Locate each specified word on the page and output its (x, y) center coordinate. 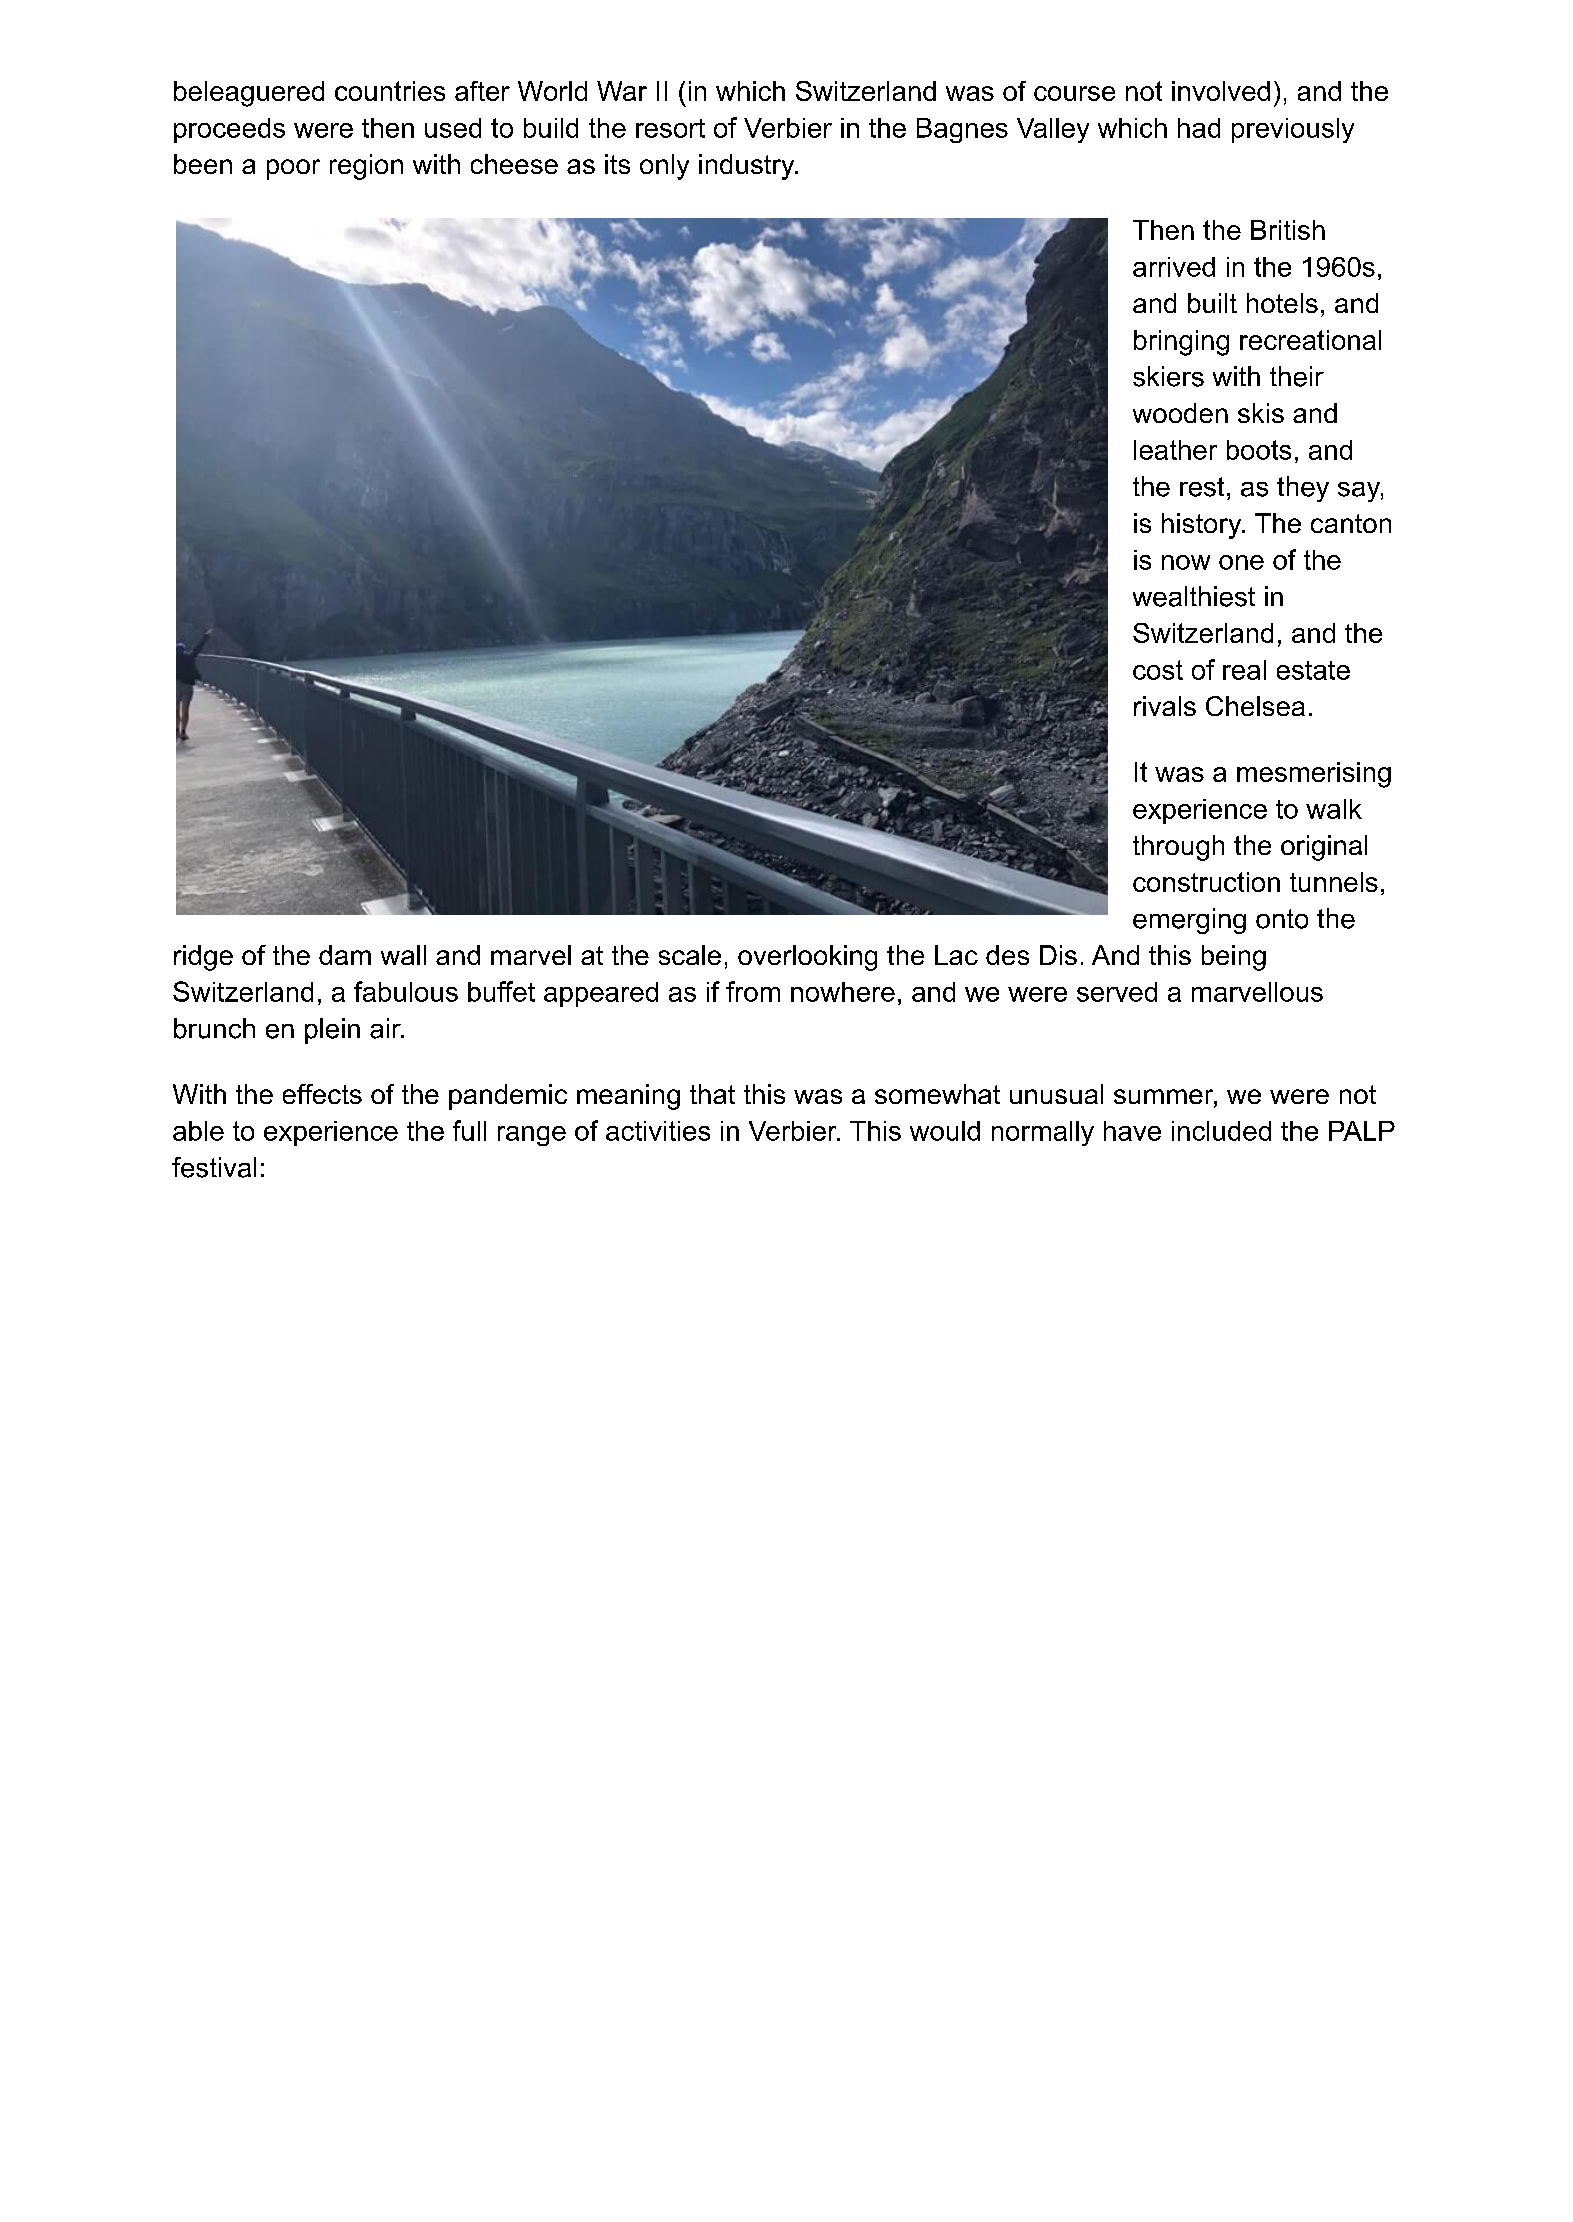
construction (1206, 882)
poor (293, 169)
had (1199, 128)
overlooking (807, 958)
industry (747, 167)
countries (390, 91)
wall (403, 955)
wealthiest (1194, 596)
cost (1158, 670)
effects (322, 1094)
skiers (1168, 376)
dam (345, 955)
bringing (1181, 343)
